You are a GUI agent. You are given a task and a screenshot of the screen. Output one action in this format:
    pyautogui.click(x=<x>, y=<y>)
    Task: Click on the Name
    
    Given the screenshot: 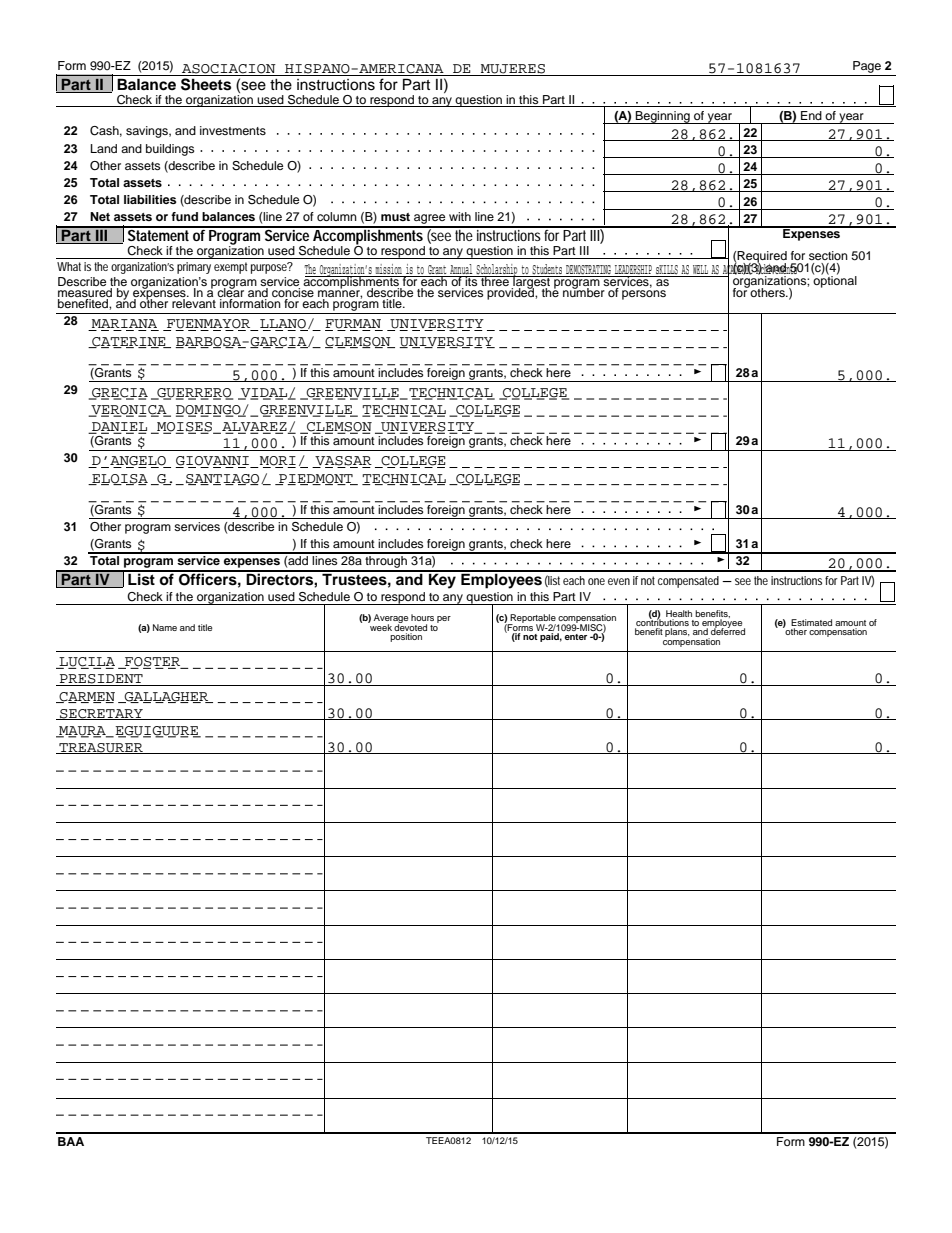 What is the action you would take?
    pyautogui.click(x=165, y=627)
